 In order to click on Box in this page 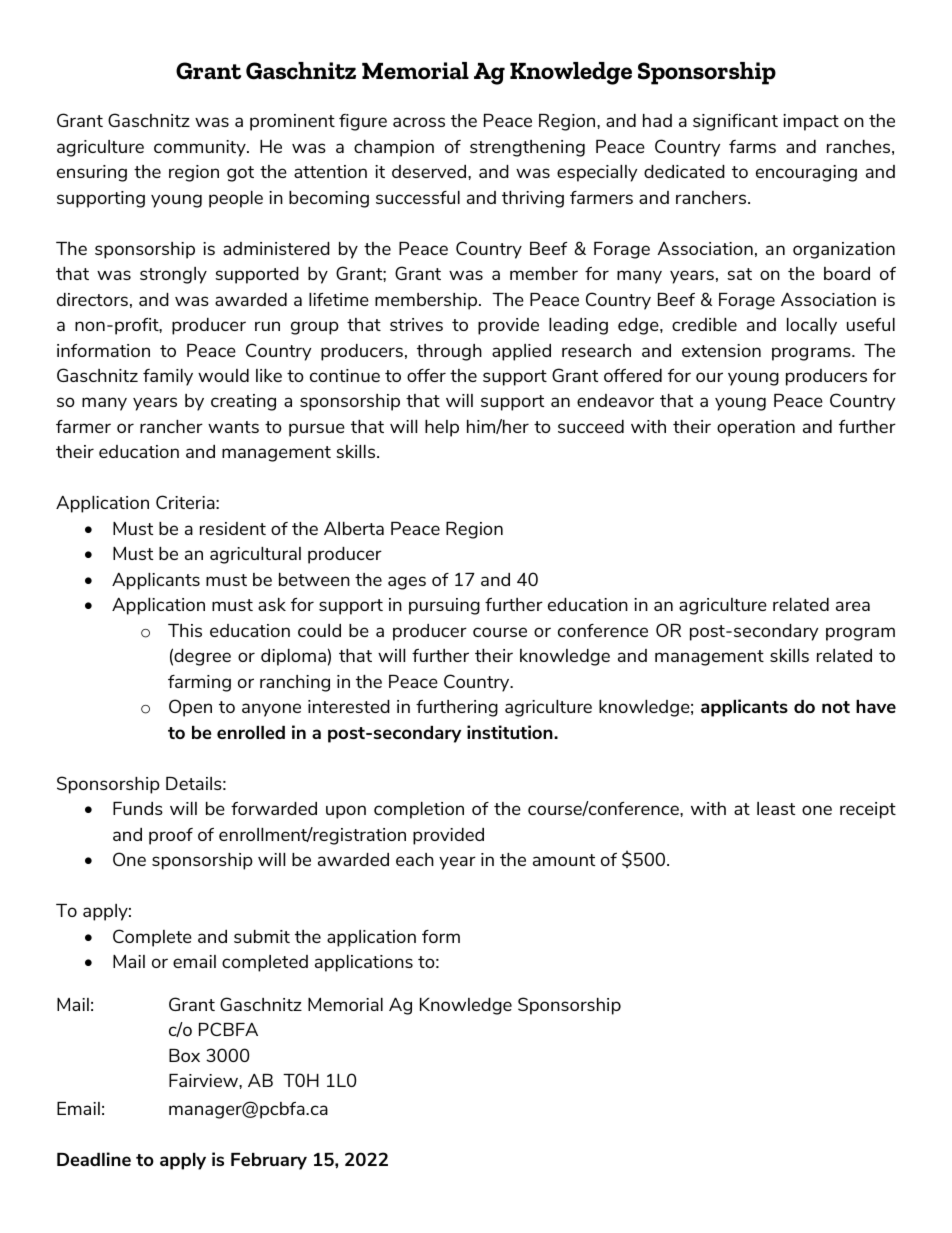, I will do `click(184, 1055)`.
